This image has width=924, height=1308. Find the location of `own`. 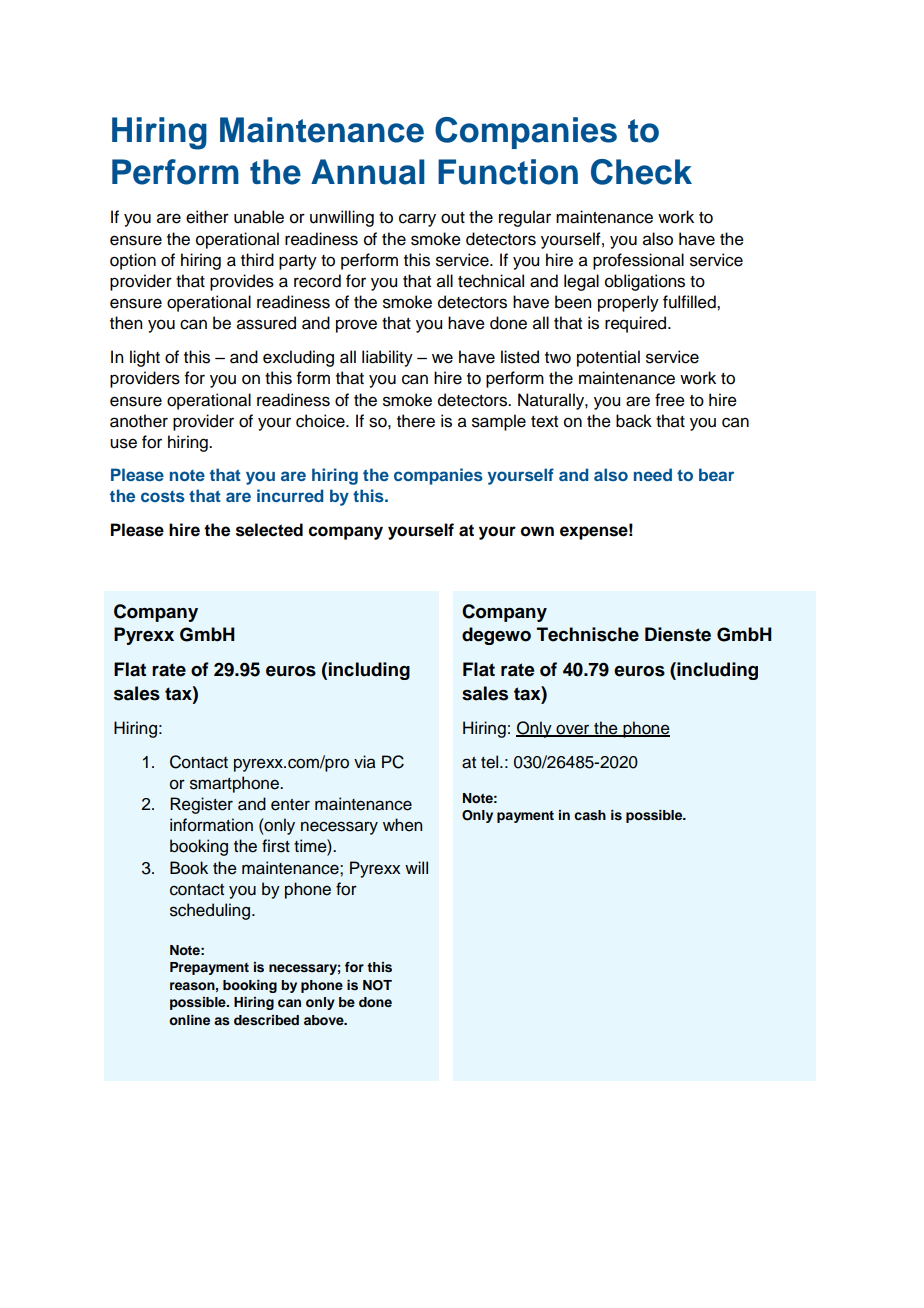

own is located at coordinates (537, 531).
